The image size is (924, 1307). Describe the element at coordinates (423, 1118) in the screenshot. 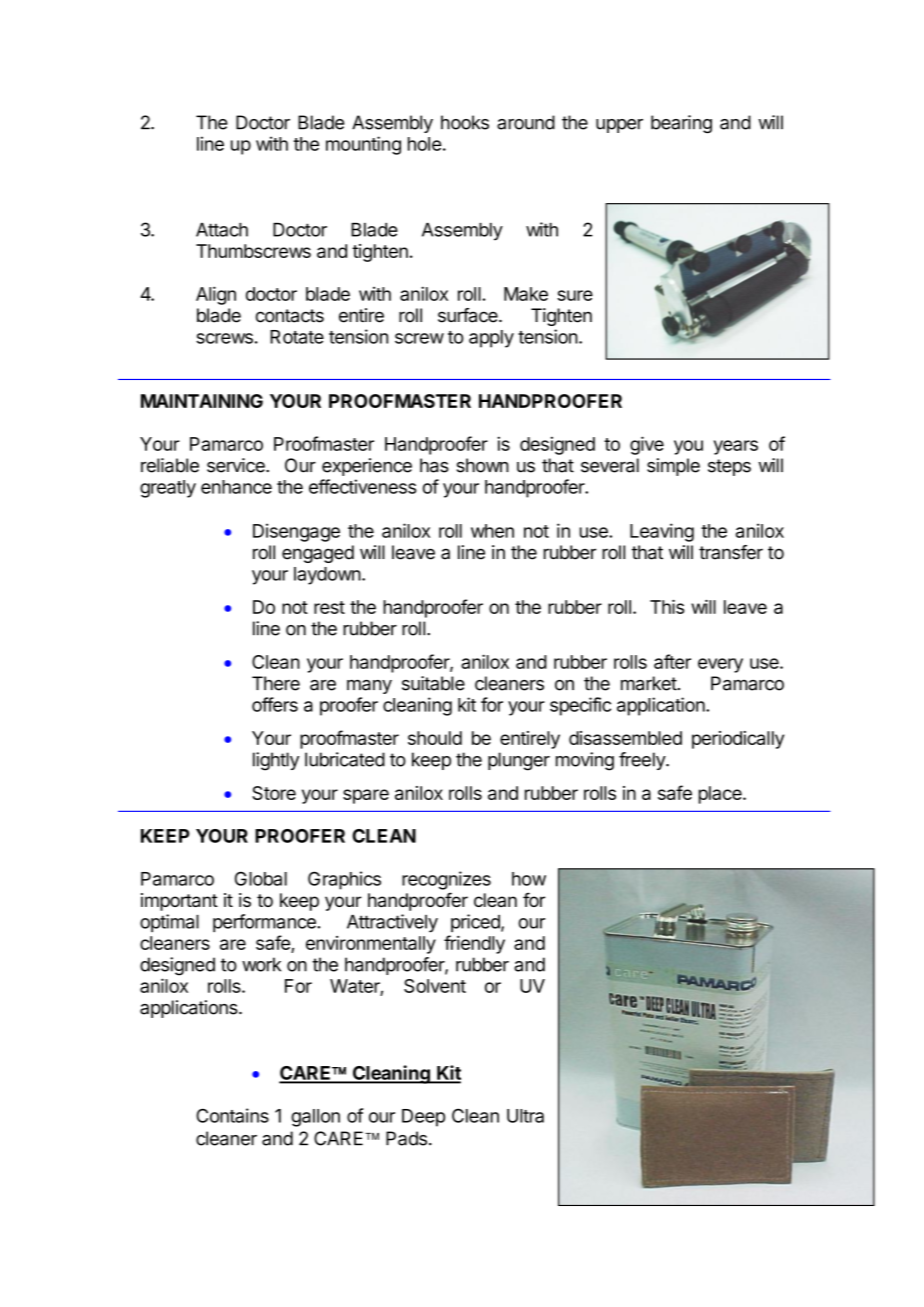

I see `Deep` at that location.
